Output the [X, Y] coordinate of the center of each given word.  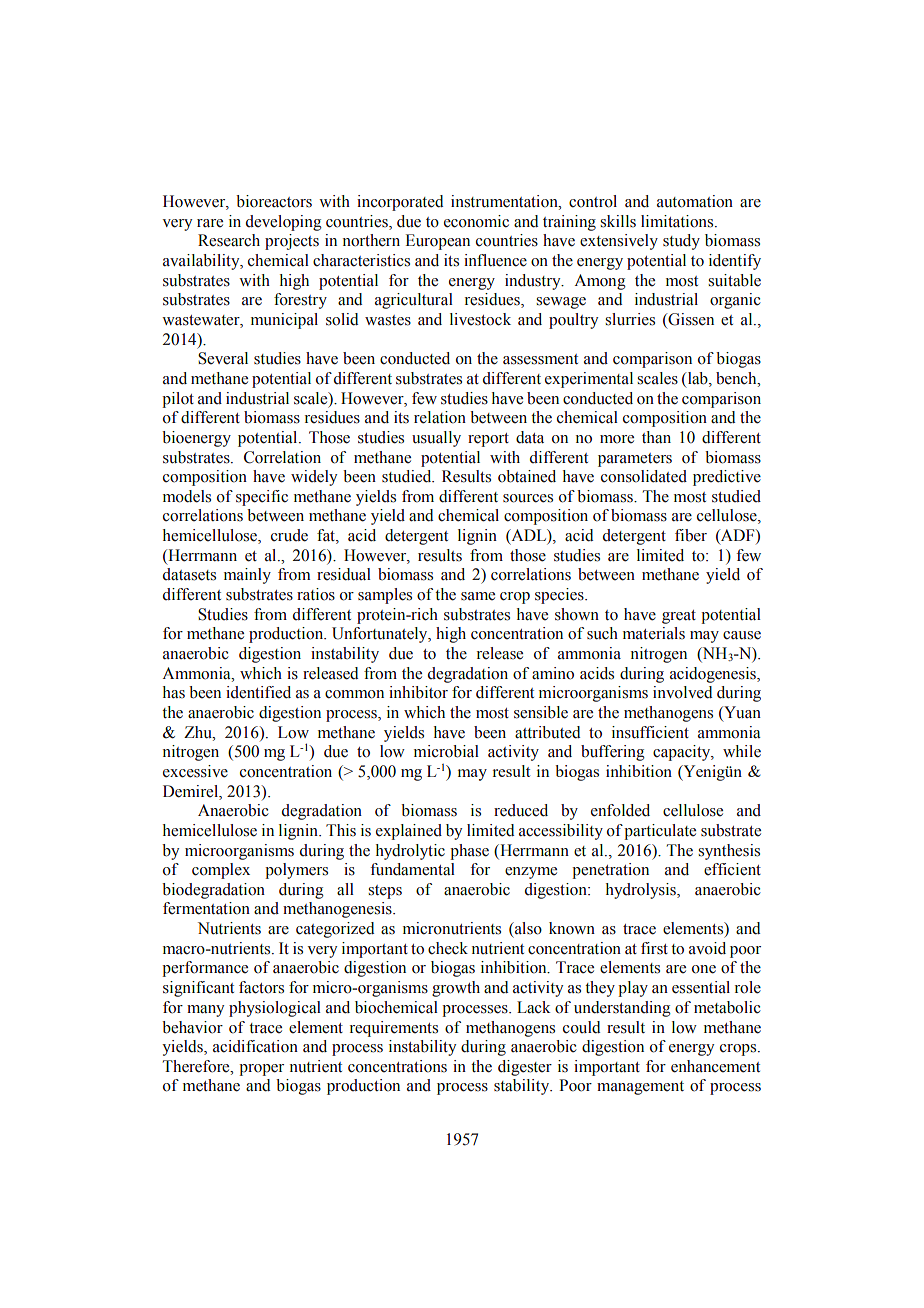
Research [229, 240]
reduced [521, 810]
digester [525, 1068]
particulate [660, 832]
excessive [195, 771]
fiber [691, 535]
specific [262, 498]
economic [476, 221]
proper [261, 1070]
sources [528, 498]
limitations [678, 221]
